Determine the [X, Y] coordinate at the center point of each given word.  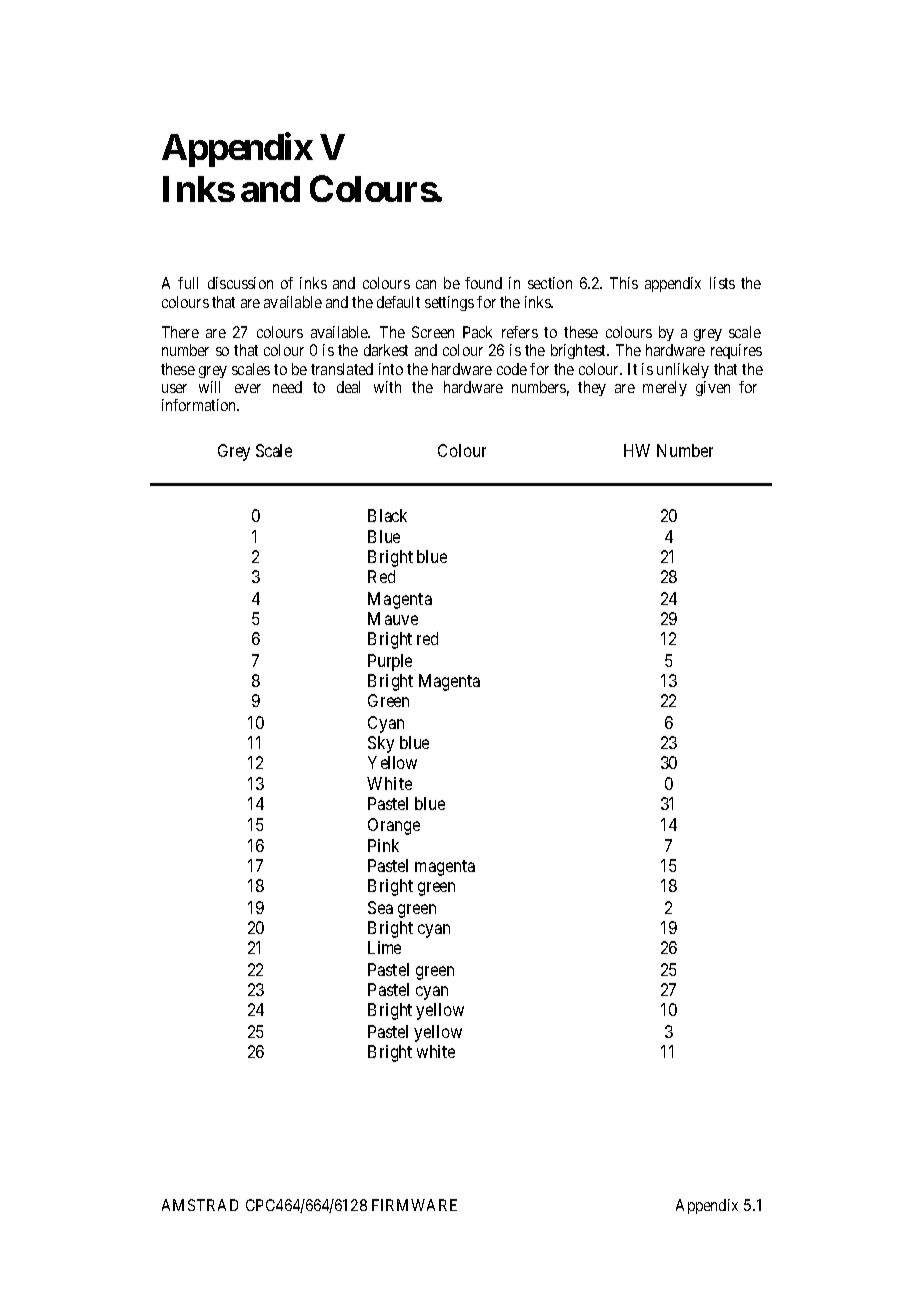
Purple [390, 662]
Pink [383, 845]
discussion [240, 283]
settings [449, 303]
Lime [384, 947]
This [624, 283]
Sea [380, 907]
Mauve [393, 618]
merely [665, 388]
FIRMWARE [414, 1205]
